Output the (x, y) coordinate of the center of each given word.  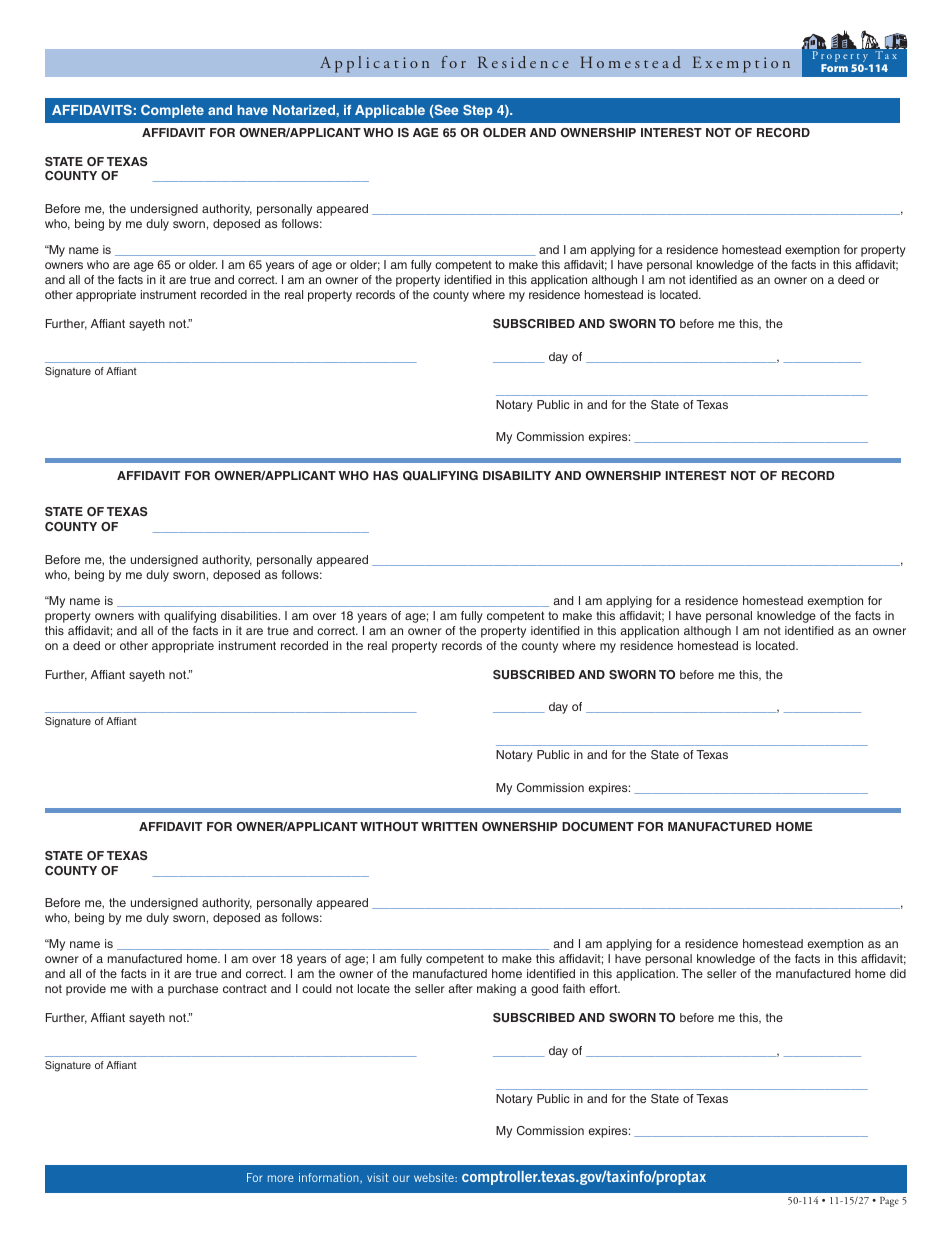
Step (477, 111)
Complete (172, 111)
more (281, 1178)
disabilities (250, 615)
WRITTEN (449, 826)
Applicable (390, 111)
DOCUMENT (598, 826)
